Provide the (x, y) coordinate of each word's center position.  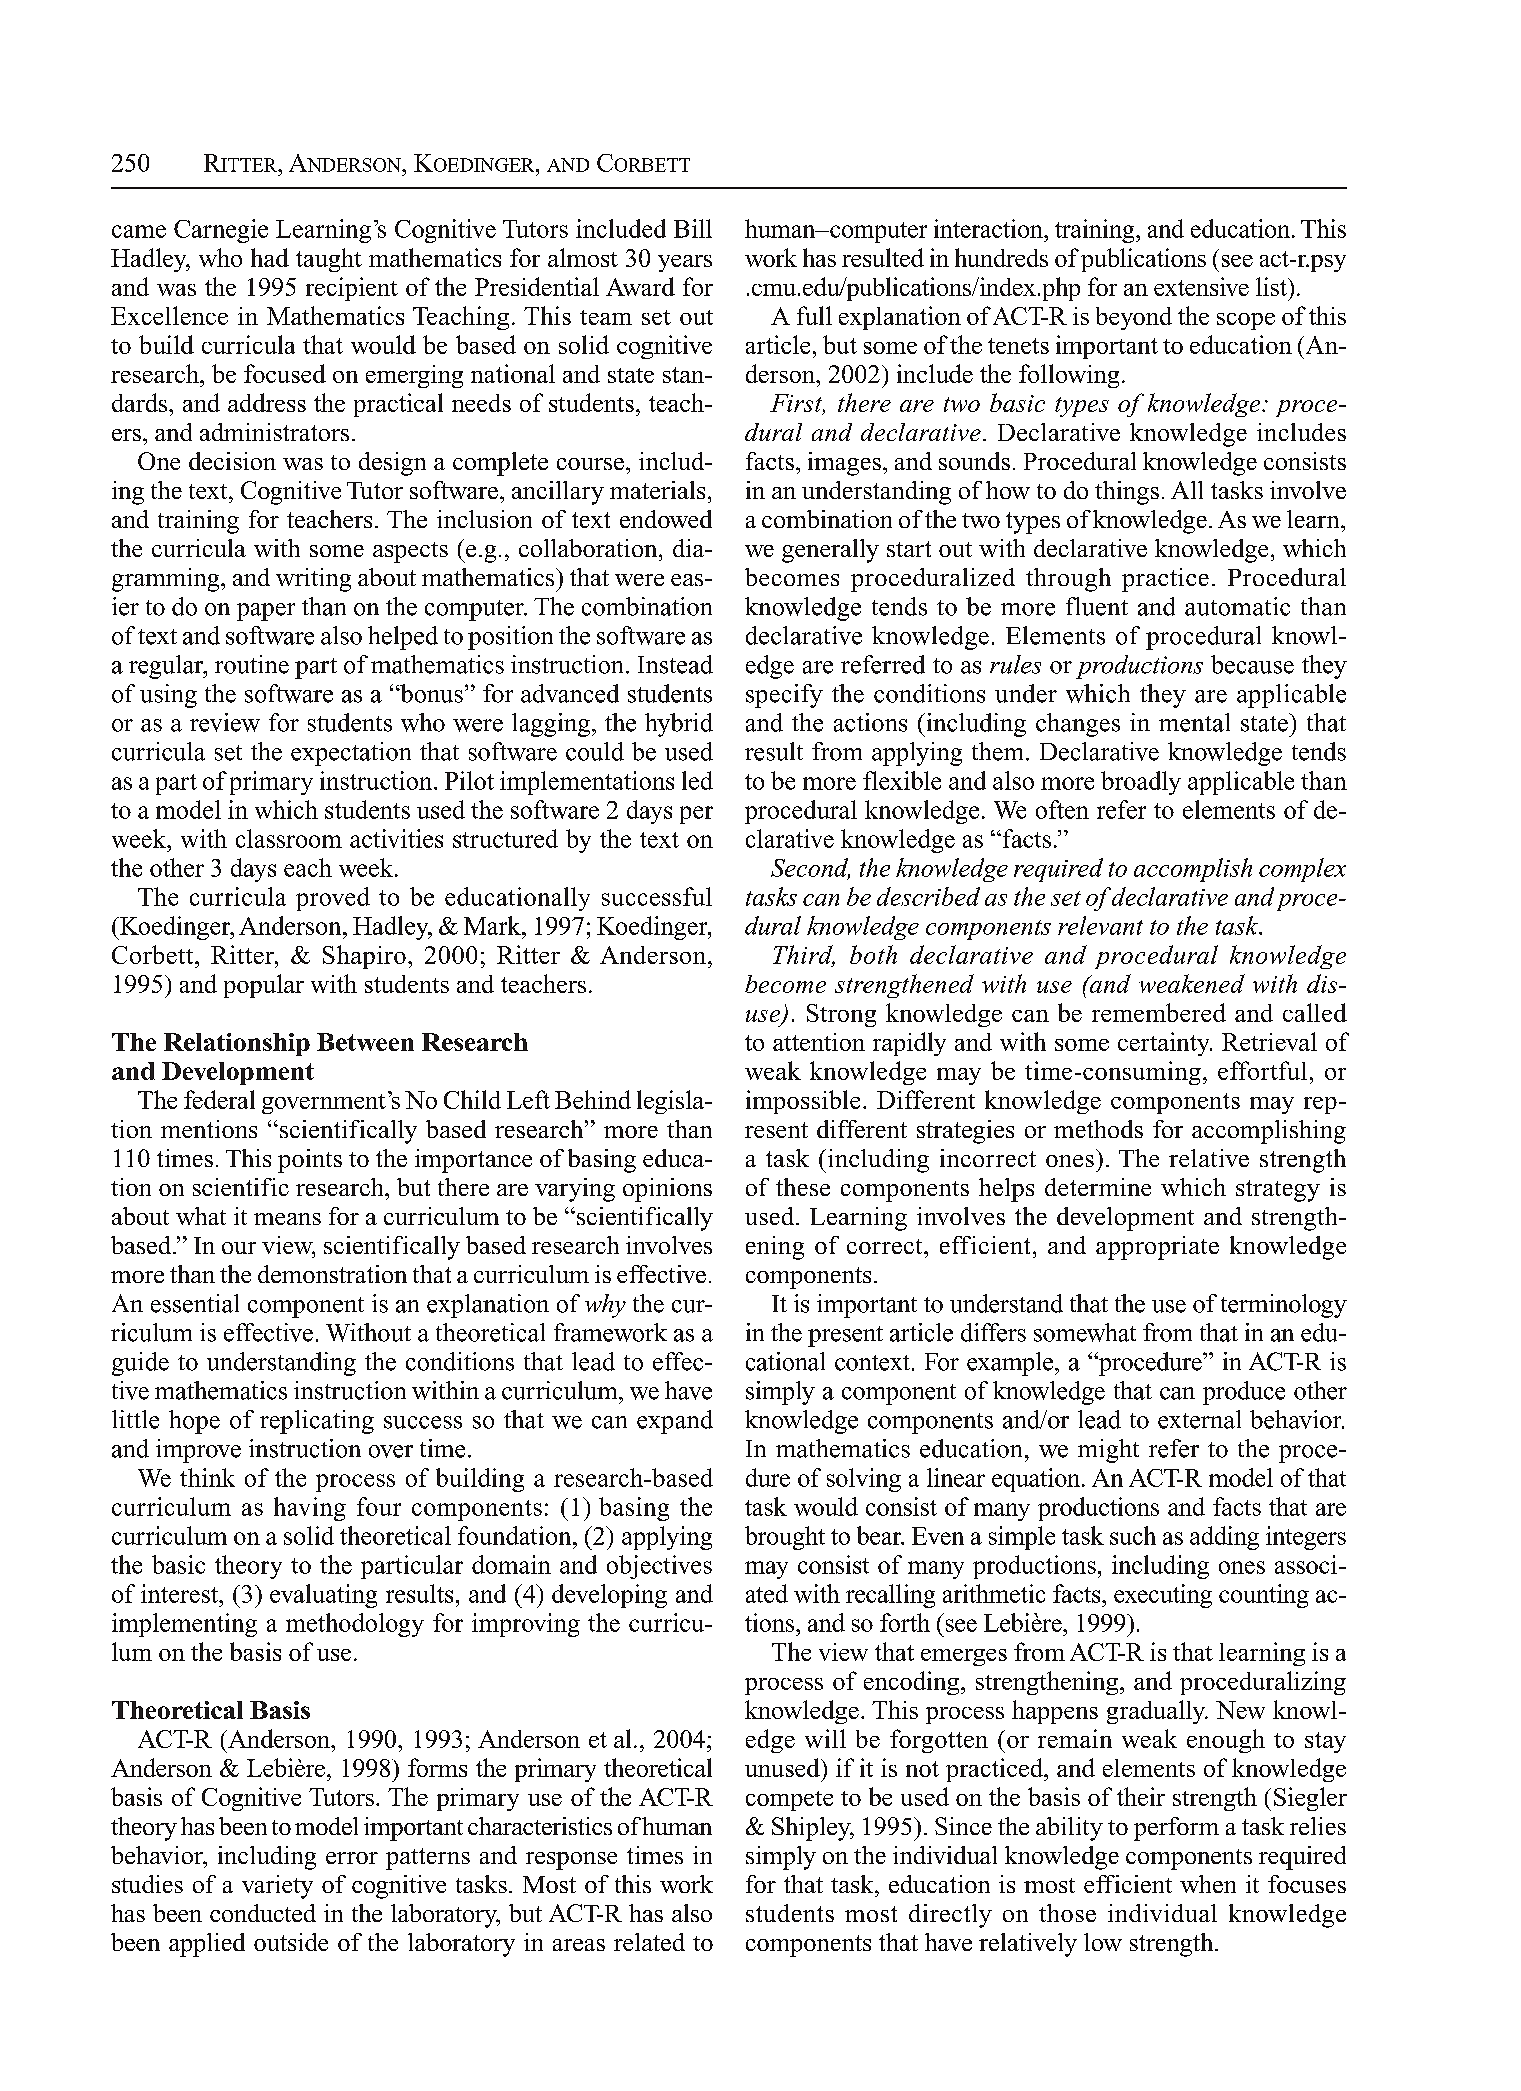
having (310, 1509)
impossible (803, 1102)
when (1208, 1884)
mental (1194, 722)
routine (252, 664)
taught (329, 260)
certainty (1165, 1044)
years (685, 263)
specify (784, 696)
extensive (1201, 286)
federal (219, 1099)
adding (1224, 1538)
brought (785, 1538)
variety (277, 1887)
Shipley (812, 1829)
